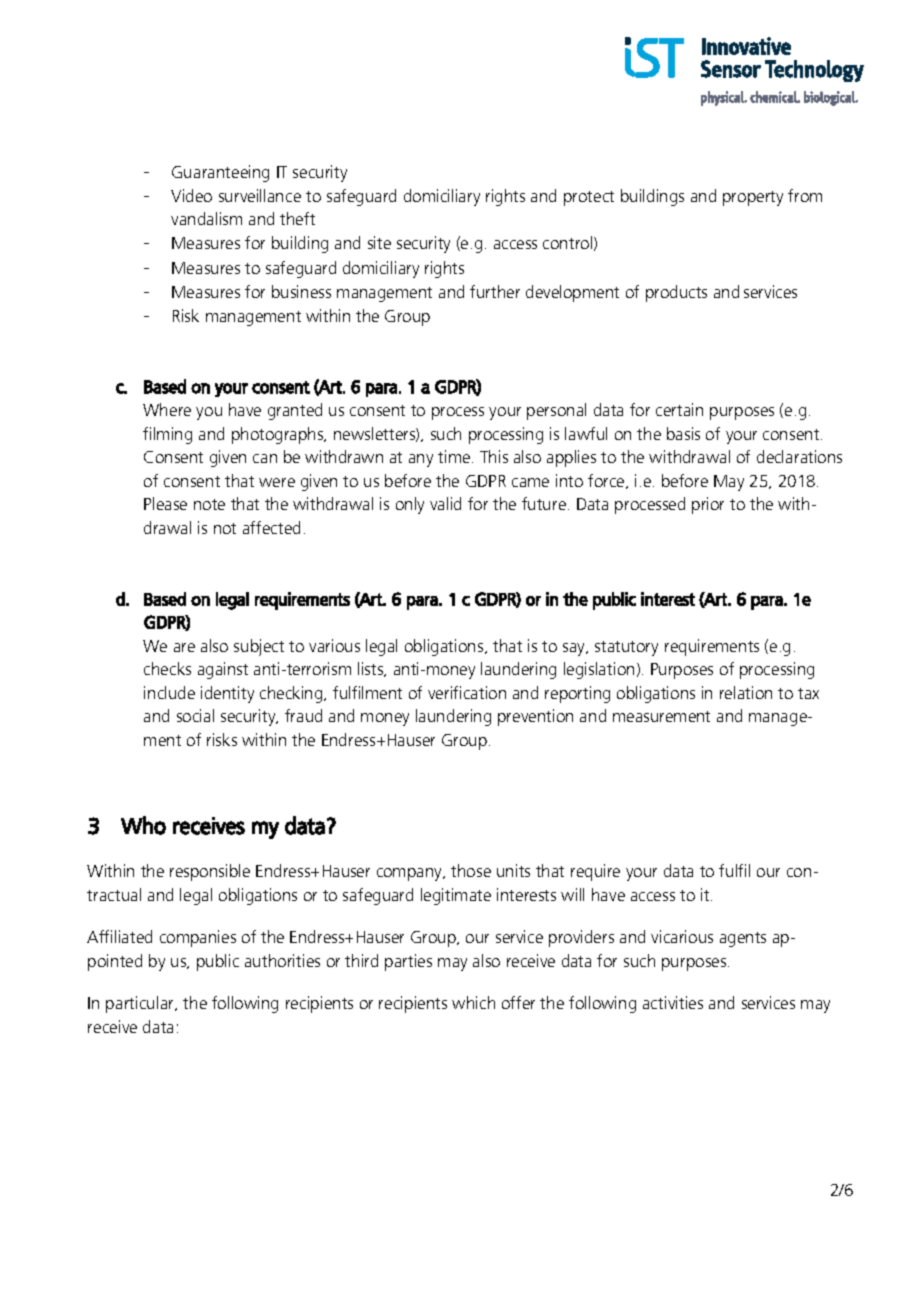 The image size is (924, 1307). What do you see at coordinates (471, 870) in the screenshot?
I see `those` at bounding box center [471, 870].
